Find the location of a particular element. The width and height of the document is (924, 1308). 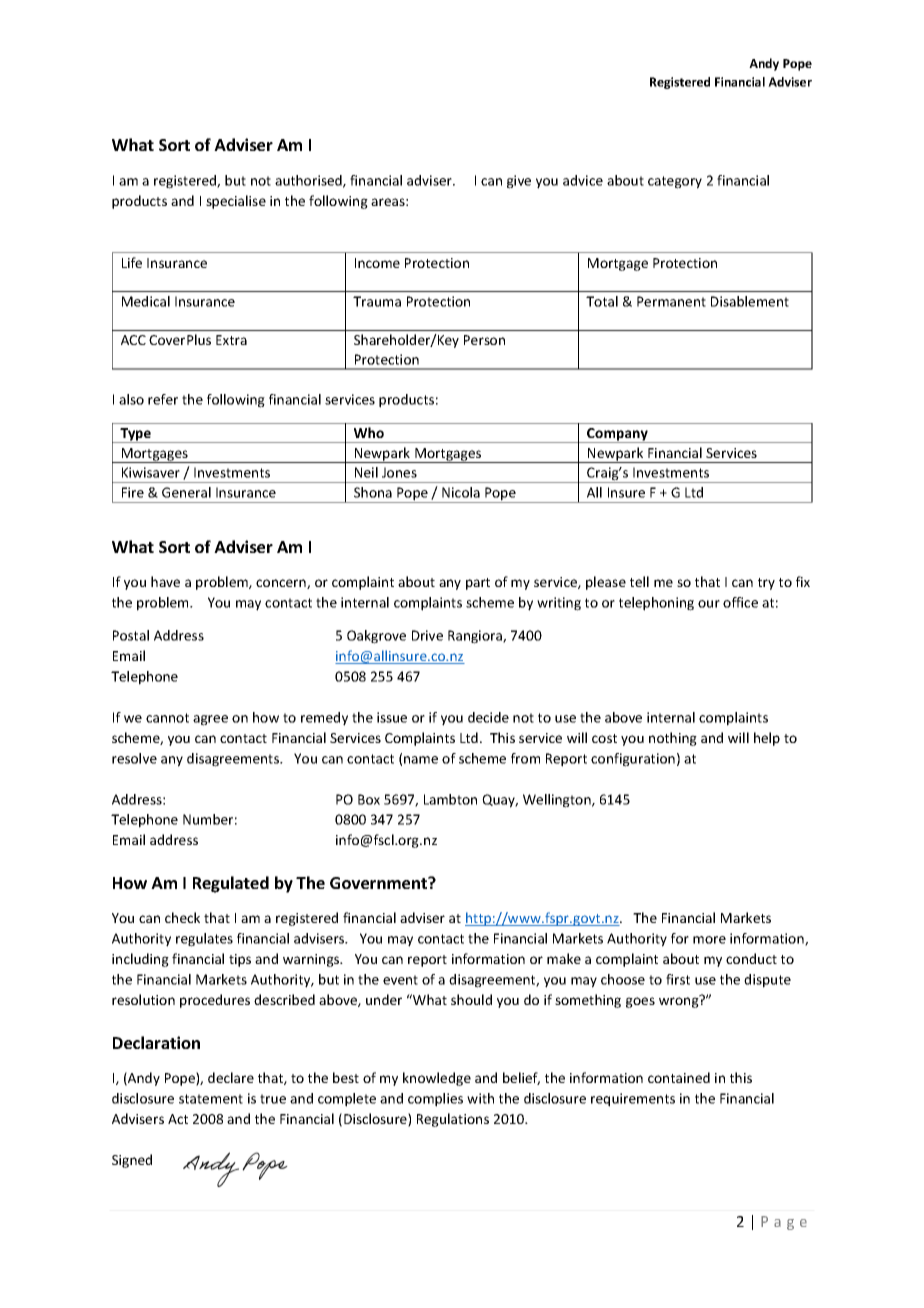

make is located at coordinates (564, 958).
